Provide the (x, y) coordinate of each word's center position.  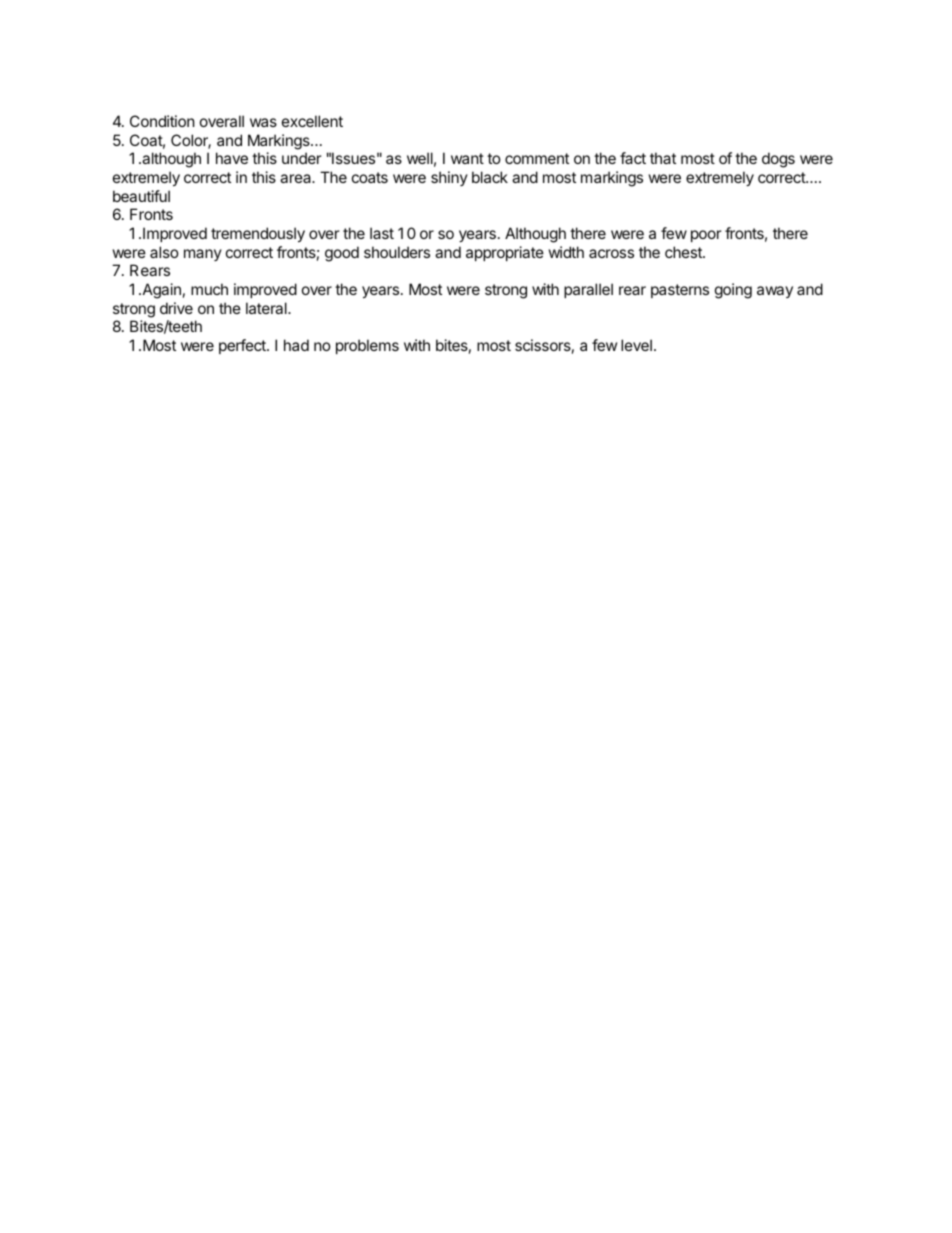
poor (706, 236)
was (263, 122)
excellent (312, 121)
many (203, 255)
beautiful (141, 196)
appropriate (505, 253)
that (663, 158)
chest (684, 252)
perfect (243, 346)
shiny (449, 178)
